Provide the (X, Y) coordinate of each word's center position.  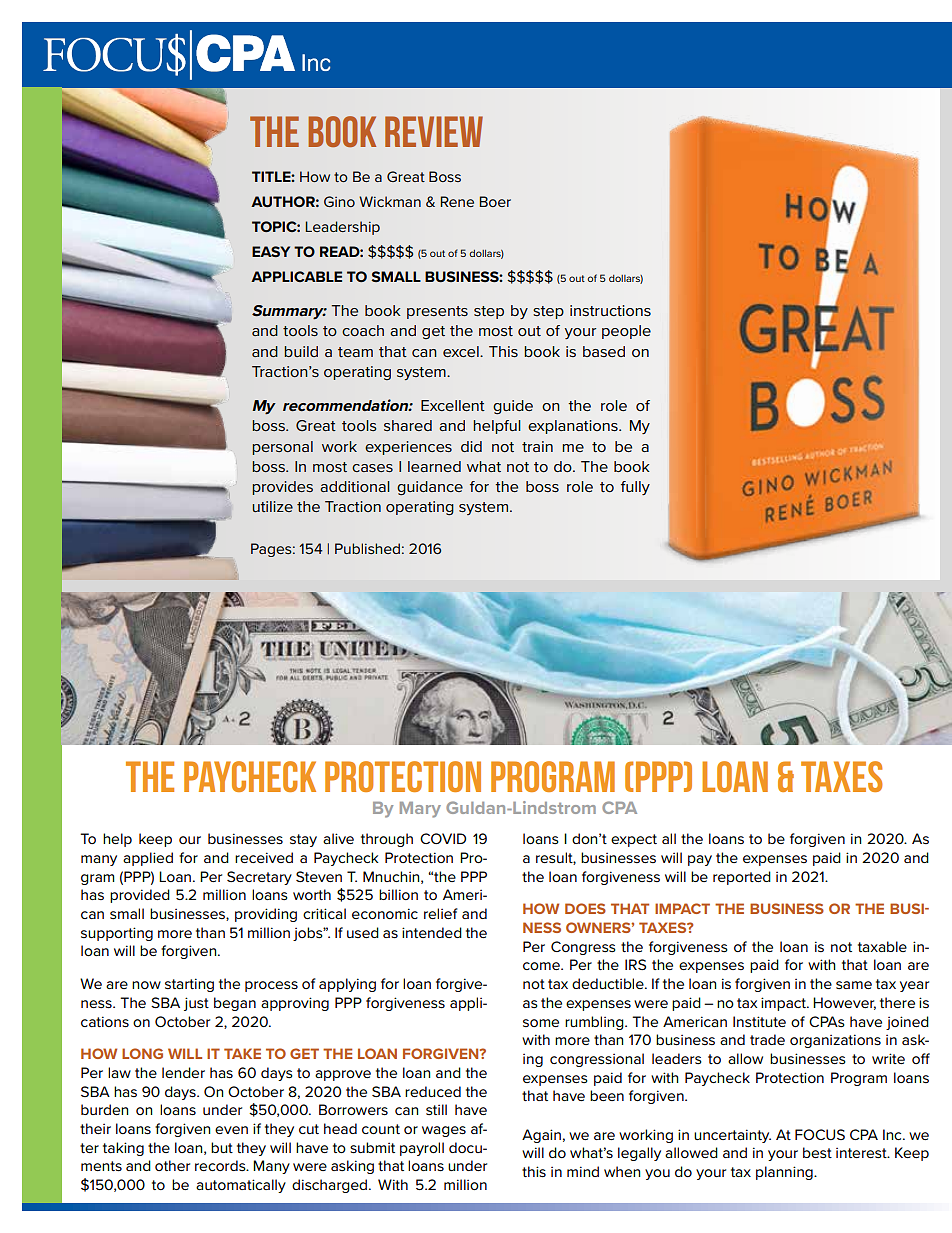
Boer (495, 201)
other (172, 1165)
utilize (272, 506)
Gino (339, 201)
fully (635, 488)
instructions (610, 310)
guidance (430, 488)
